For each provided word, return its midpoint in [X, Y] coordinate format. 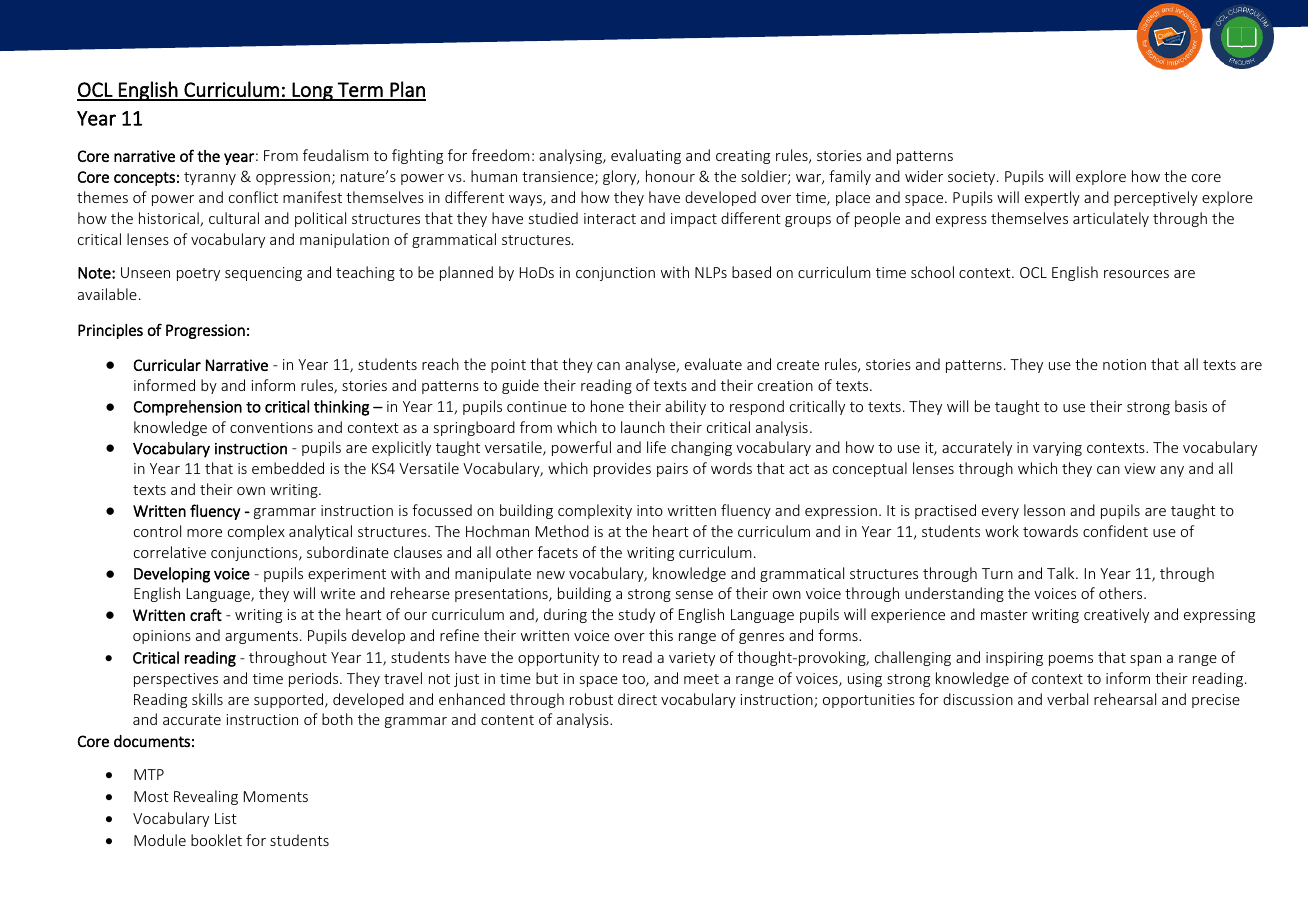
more [204, 533]
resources [1136, 274]
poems [1071, 660]
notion [1124, 364]
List [226, 818]
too [634, 680]
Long [313, 91]
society [973, 178]
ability [685, 407]
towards [1050, 531]
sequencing [263, 274]
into [650, 510]
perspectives [176, 680]
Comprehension [188, 408]
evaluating [646, 156]
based [751, 272]
